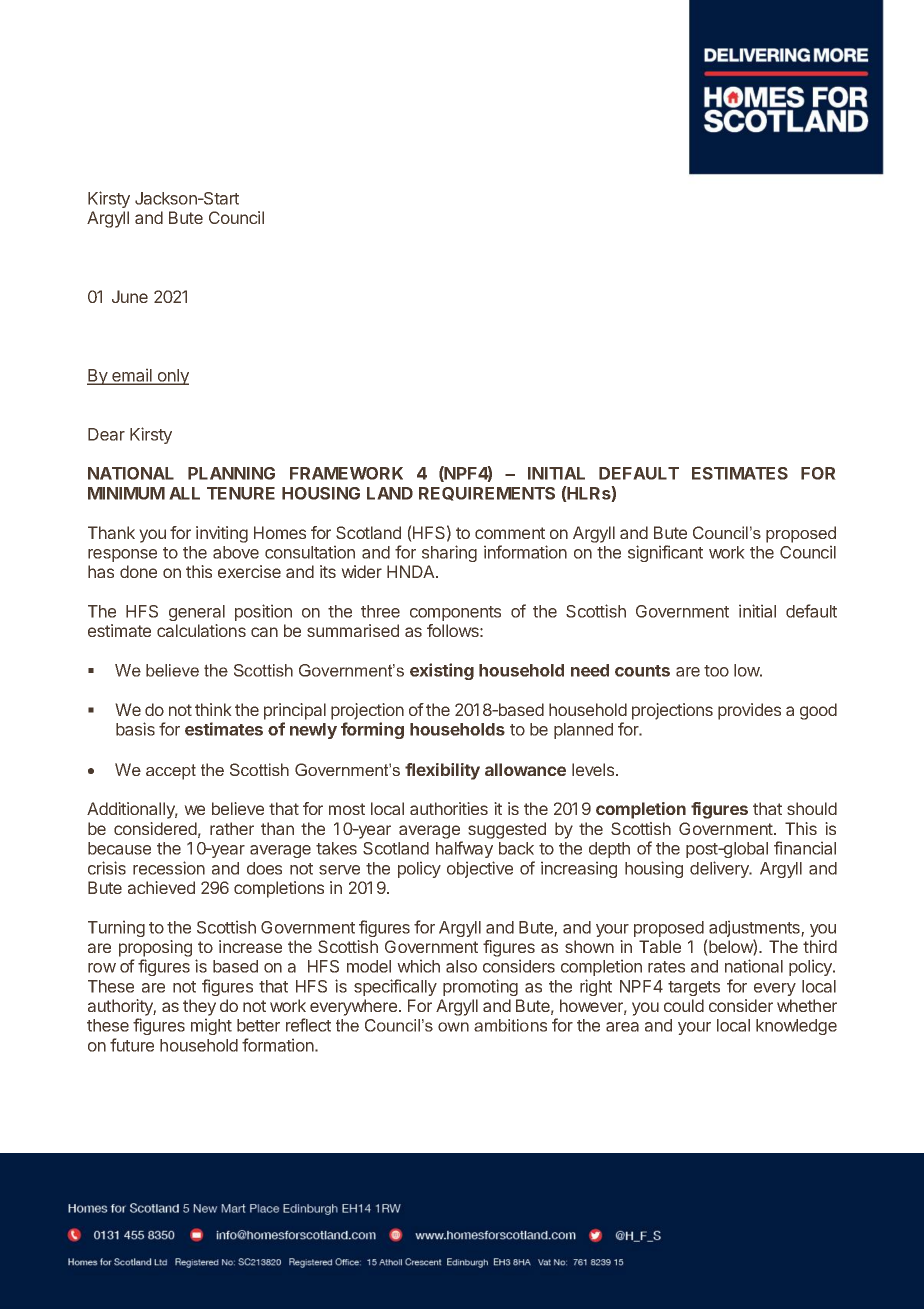 The image size is (924, 1309). I want to click on June, so click(130, 296).
